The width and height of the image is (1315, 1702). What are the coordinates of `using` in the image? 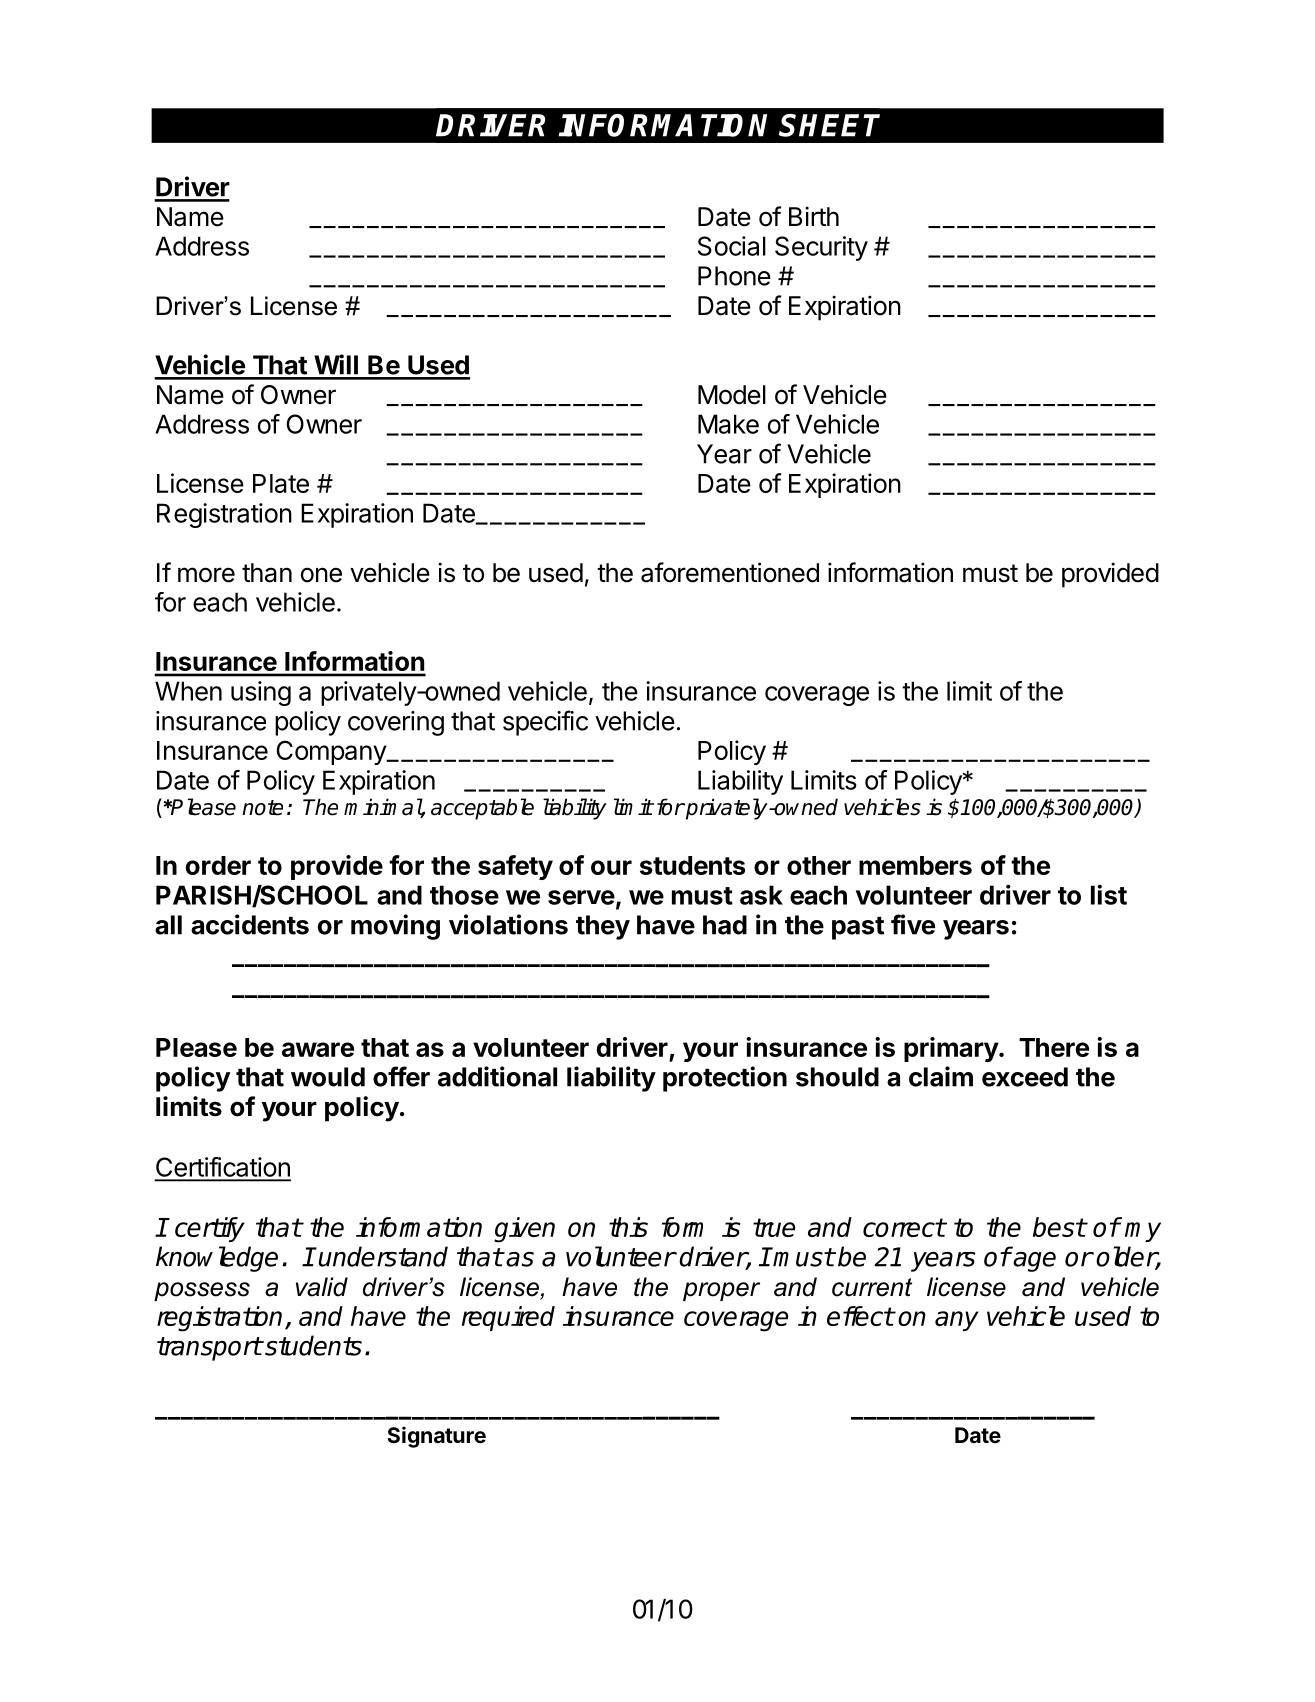 It's located at (261, 693).
